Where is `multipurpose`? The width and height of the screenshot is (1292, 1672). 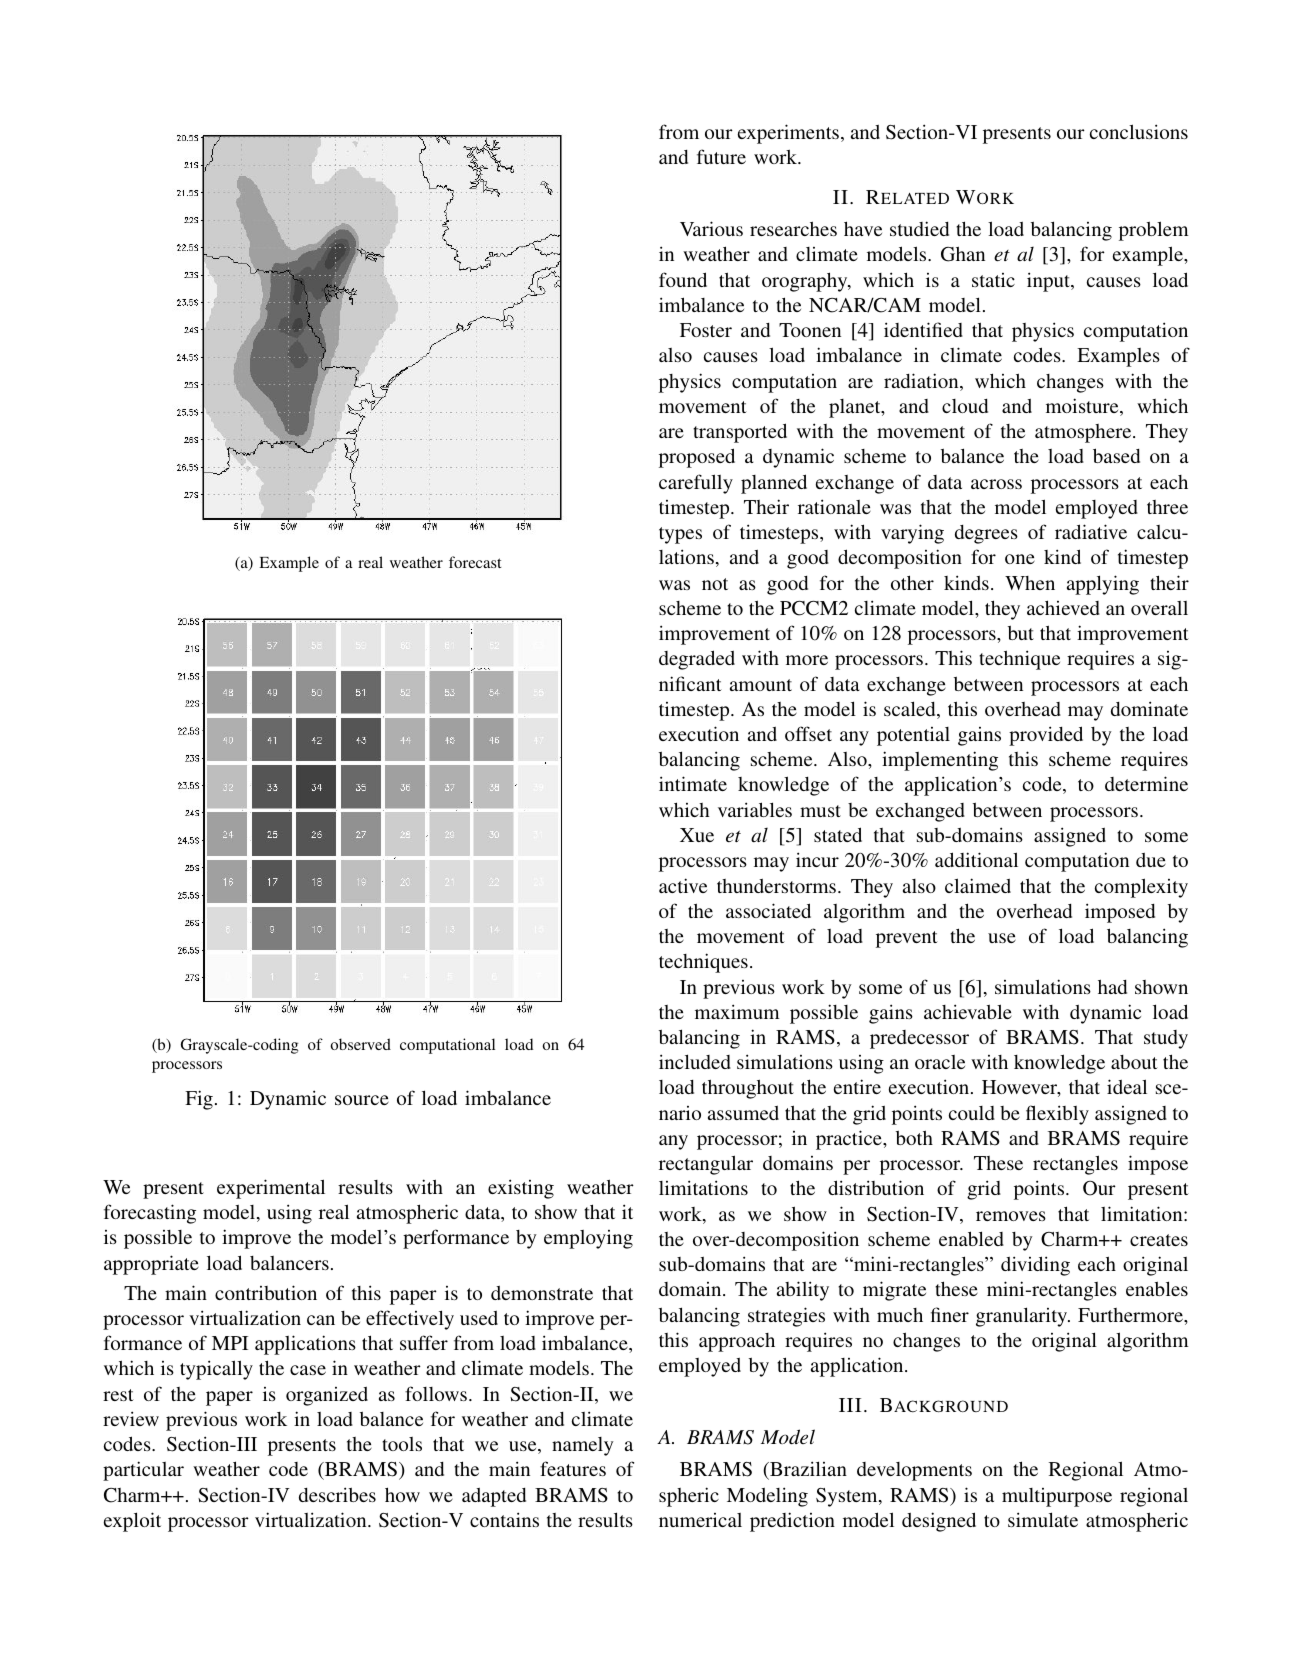 multipurpose is located at coordinates (1057, 1497).
